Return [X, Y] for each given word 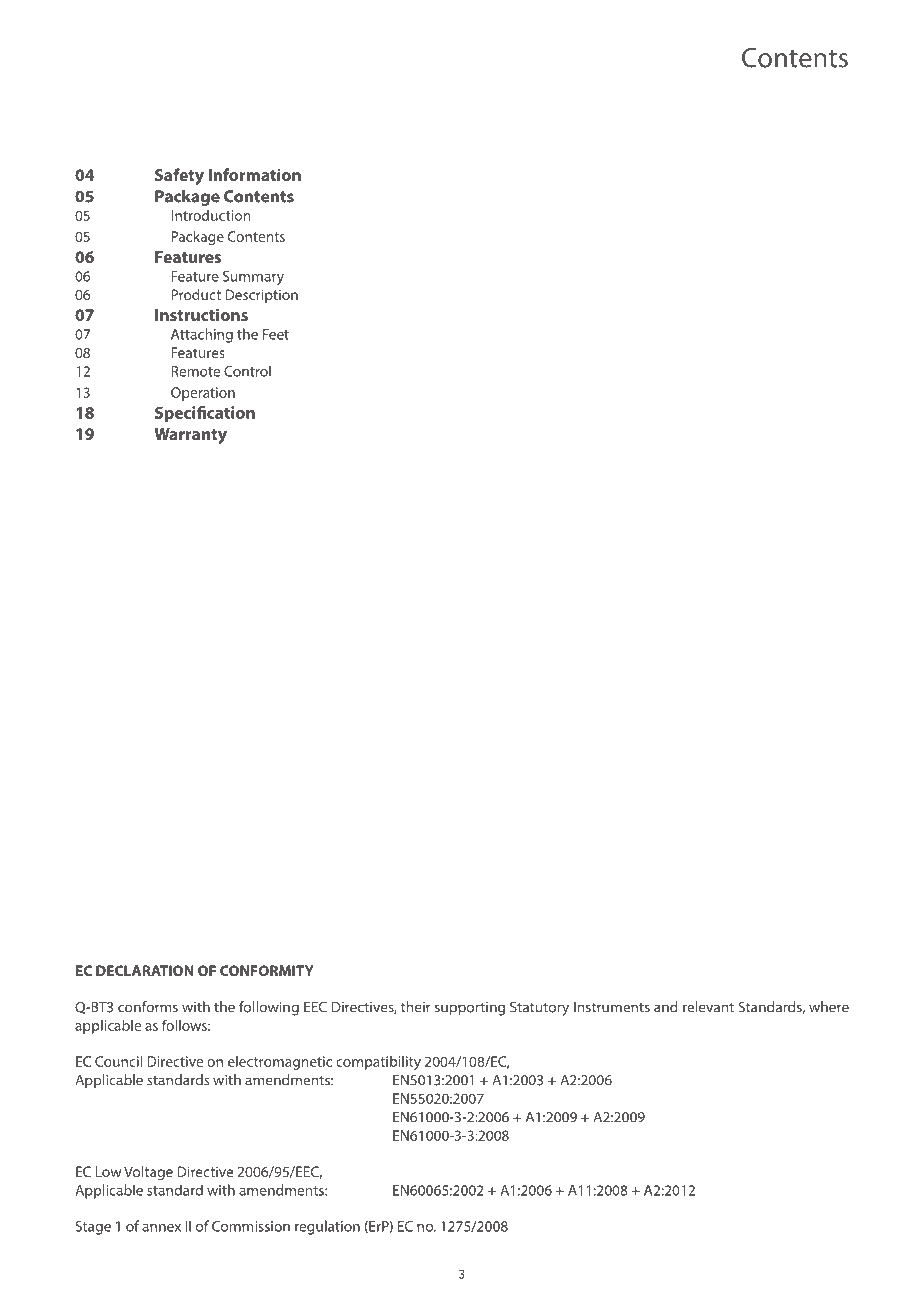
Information [255, 174]
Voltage [148, 1173]
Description [261, 296]
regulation [327, 1227]
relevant [708, 1007]
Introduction [211, 215]
